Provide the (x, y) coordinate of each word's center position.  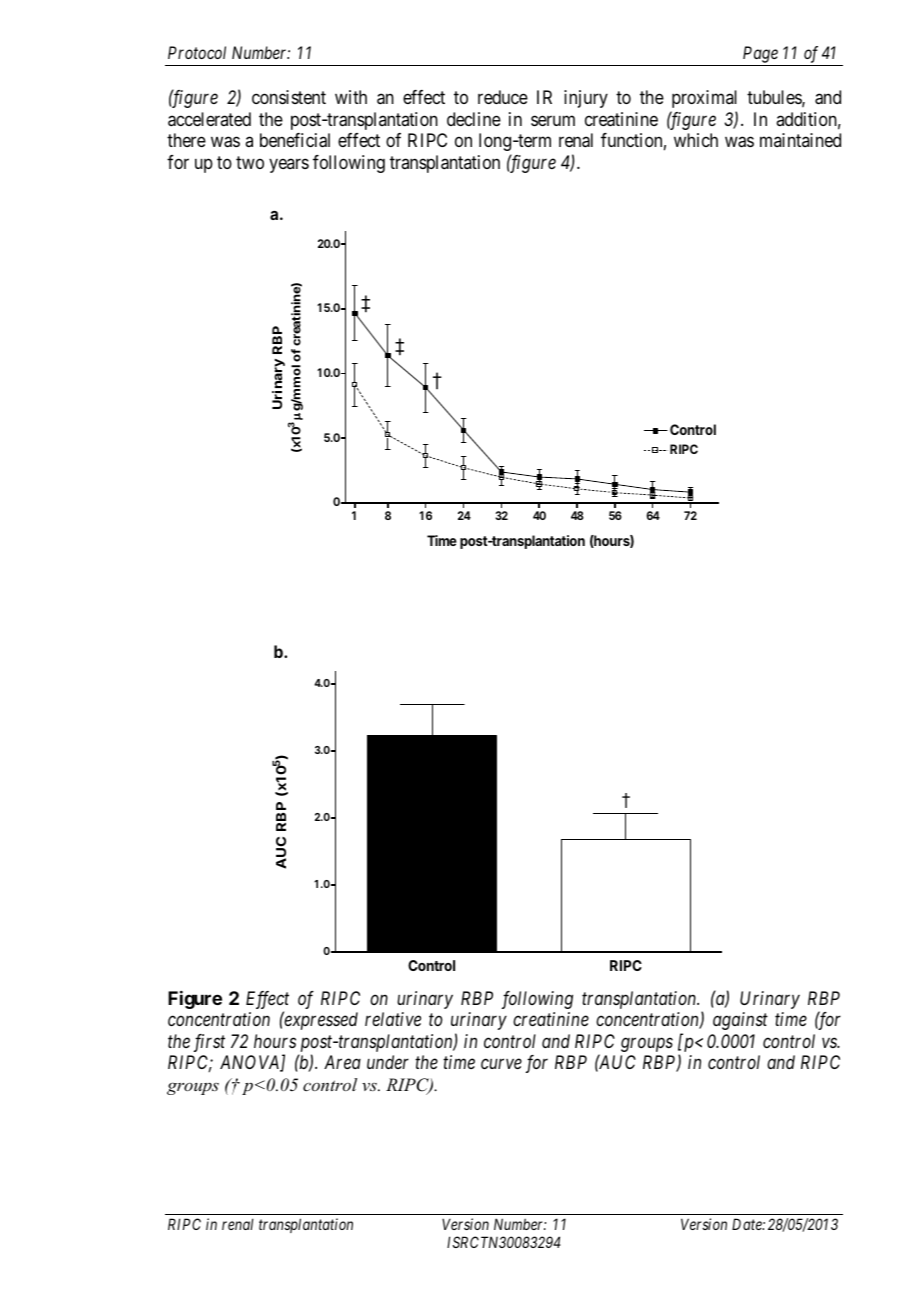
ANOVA (251, 1063)
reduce (503, 97)
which (696, 140)
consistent (289, 97)
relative (393, 1019)
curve (501, 1064)
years (289, 165)
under (388, 1062)
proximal (704, 99)
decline (474, 119)
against (740, 1021)
